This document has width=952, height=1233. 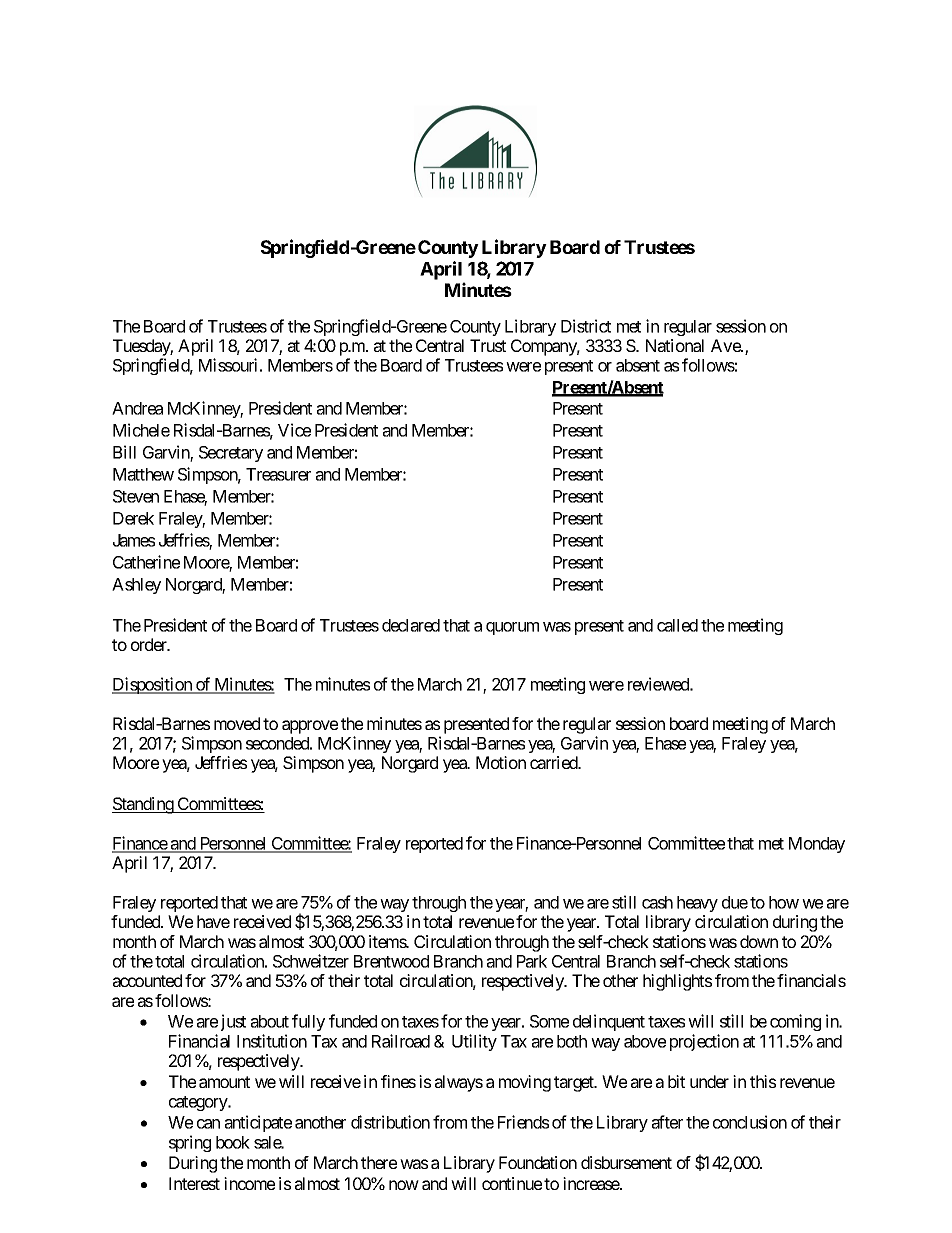 I want to click on have, so click(x=213, y=921).
